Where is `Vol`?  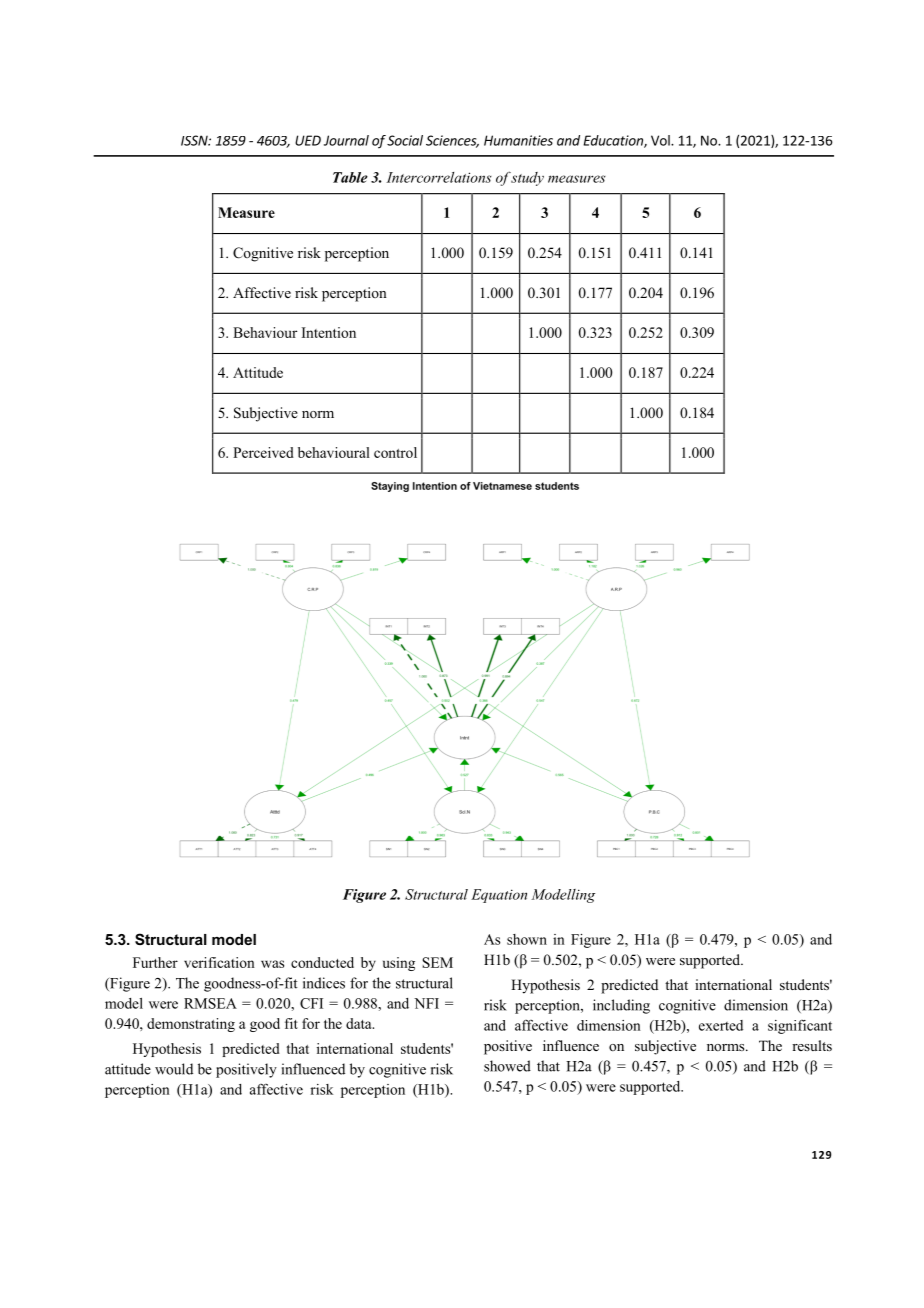
Vol is located at coordinates (661, 140).
